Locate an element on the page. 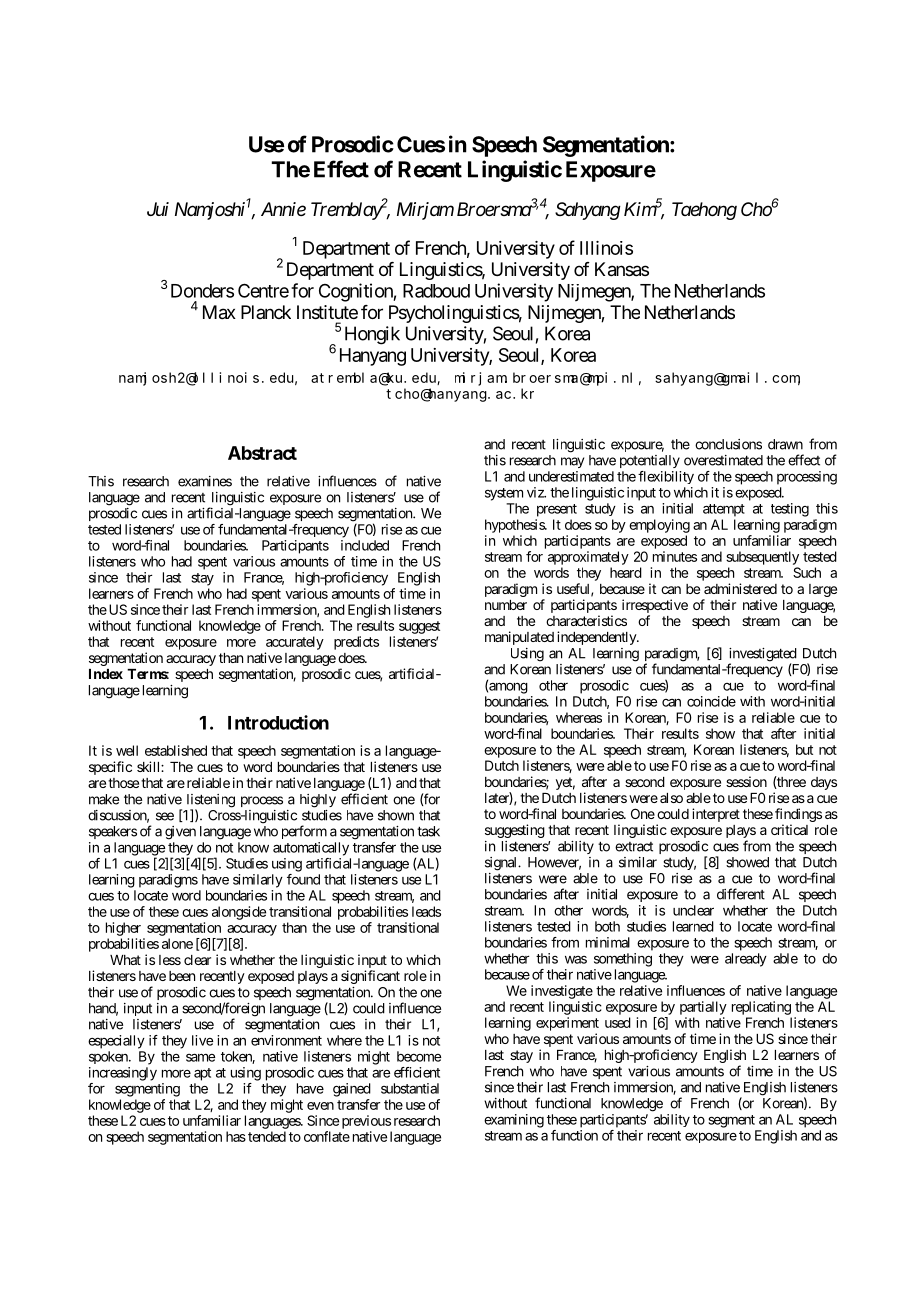 This page has height=1308, width=924. apt is located at coordinates (202, 1074).
